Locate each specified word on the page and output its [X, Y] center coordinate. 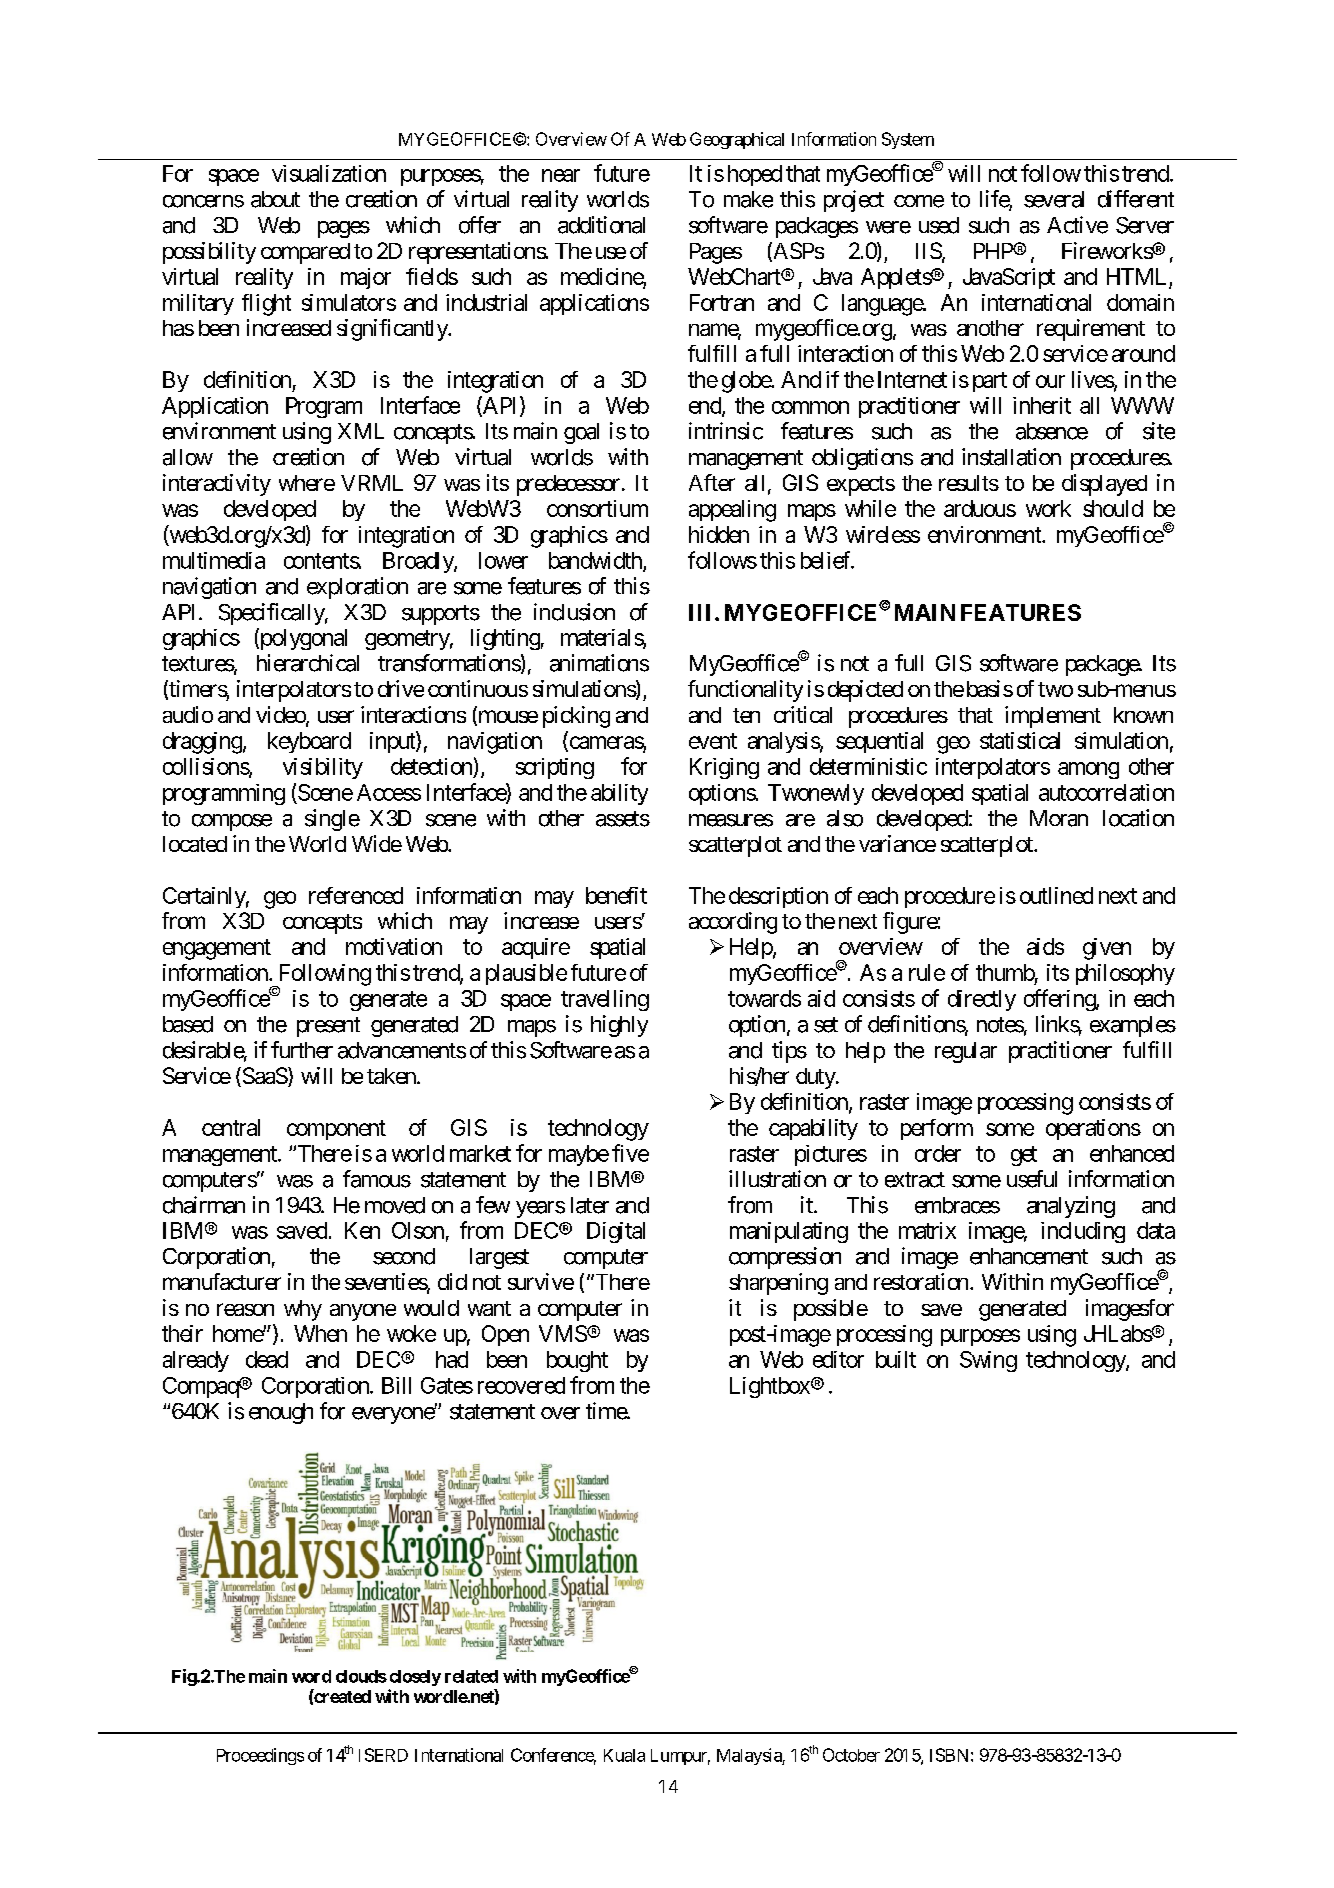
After [712, 482]
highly [619, 1026]
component [336, 1130]
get [1024, 1156]
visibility [323, 768]
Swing [988, 1361]
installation [1011, 457]
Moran [1059, 818]
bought [577, 1361]
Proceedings [260, 1756]
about [275, 199]
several [1054, 199]
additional [601, 225]
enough [281, 1413]
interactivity [217, 485]
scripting [555, 768]
